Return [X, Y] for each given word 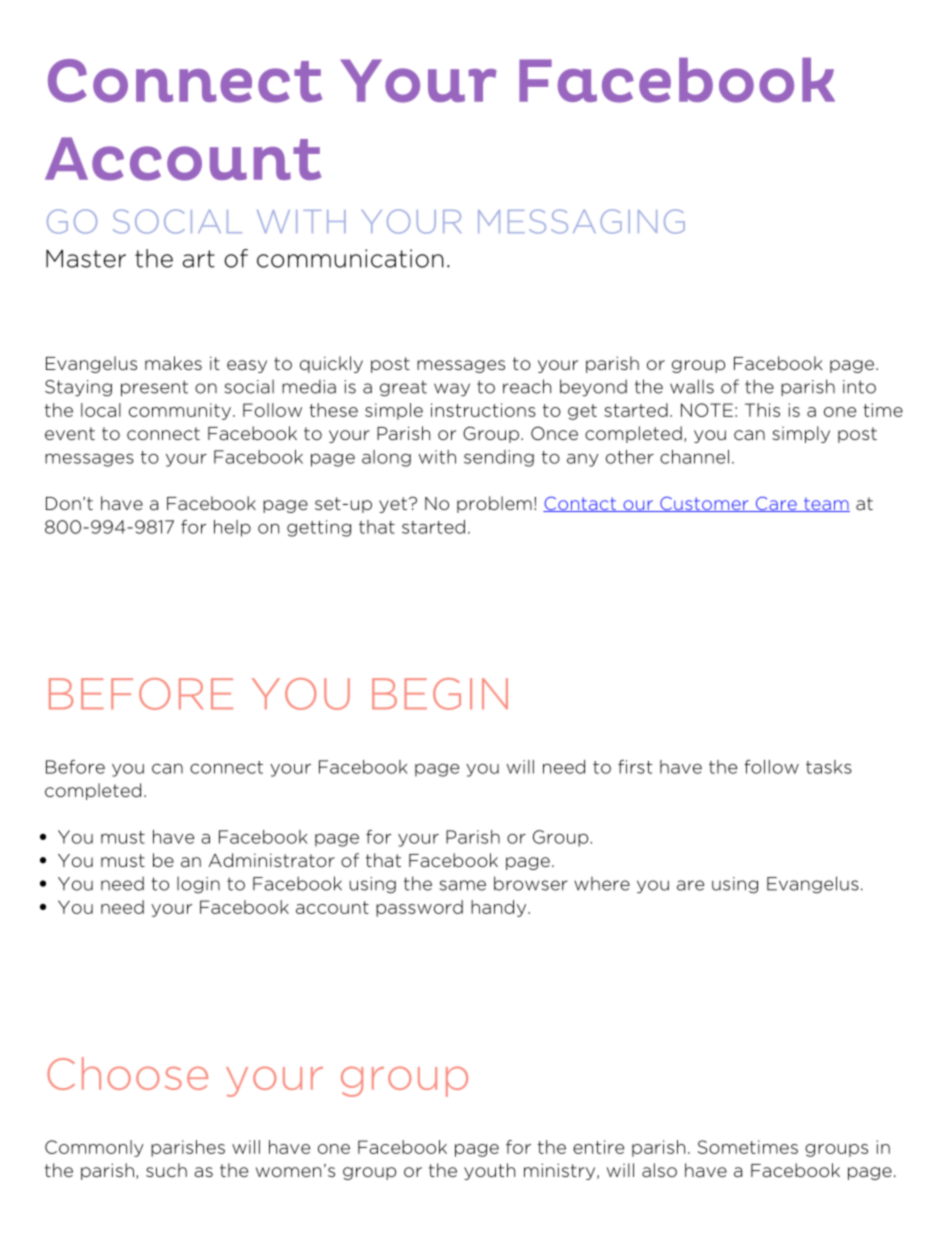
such [166, 1170]
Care [776, 504]
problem [494, 504]
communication [350, 258]
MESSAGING [581, 221]
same [462, 885]
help [232, 528]
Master [86, 259]
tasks [829, 767]
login [198, 885]
